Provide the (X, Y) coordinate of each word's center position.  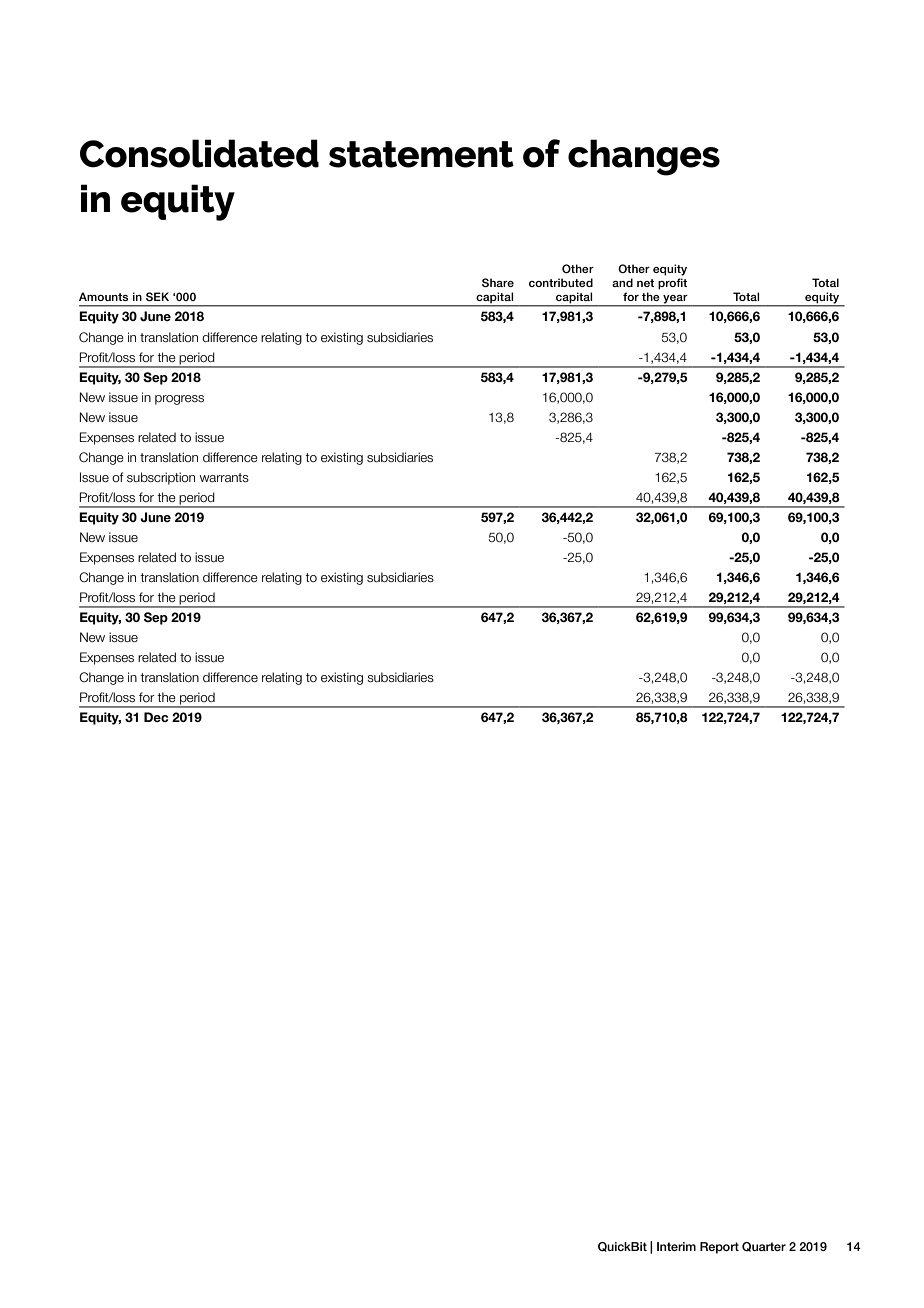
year (675, 299)
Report (719, 1248)
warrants (224, 477)
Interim (676, 1246)
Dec (156, 717)
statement (421, 154)
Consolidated (199, 153)
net (645, 283)
